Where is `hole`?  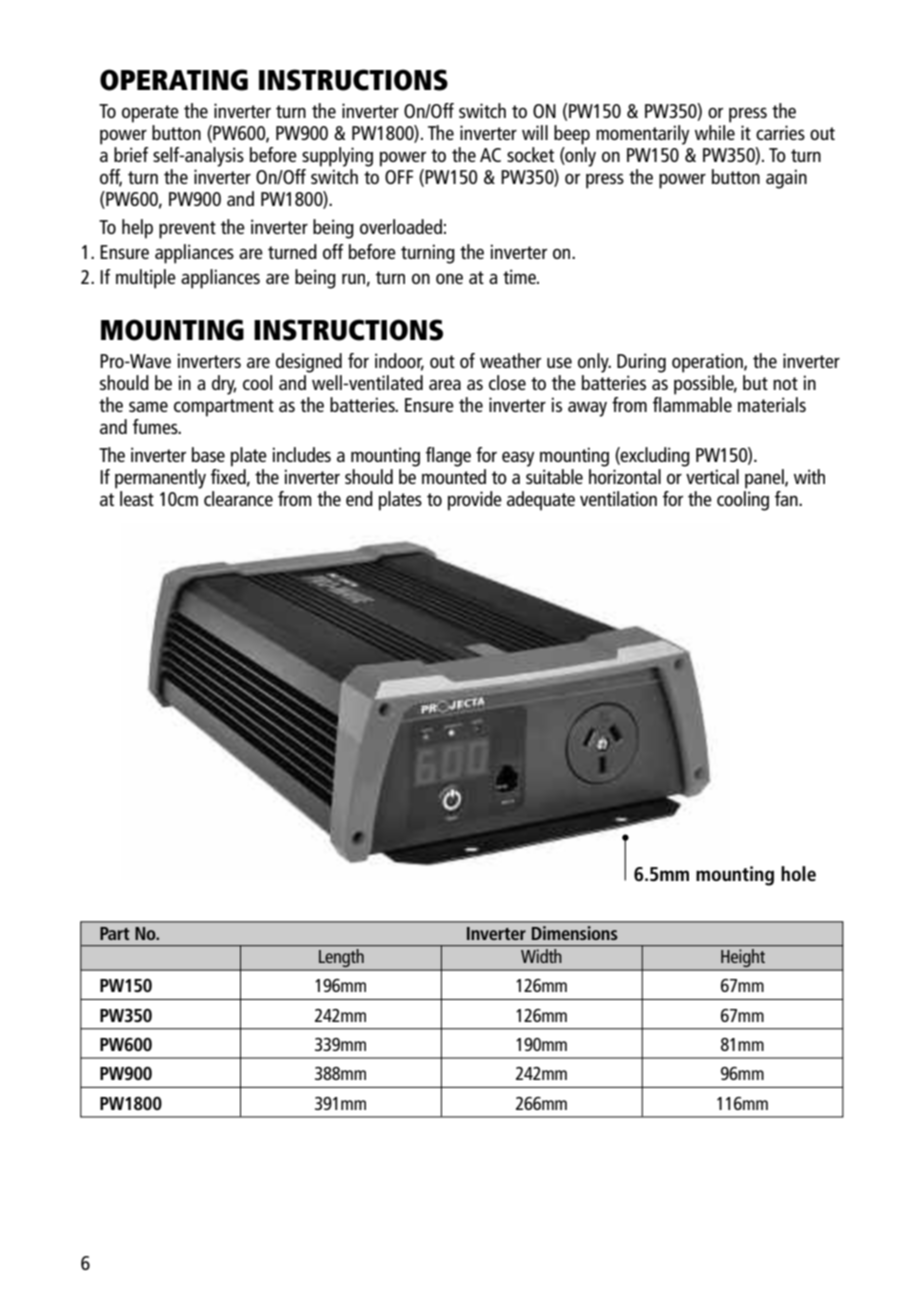
hole is located at coordinates (798, 873).
